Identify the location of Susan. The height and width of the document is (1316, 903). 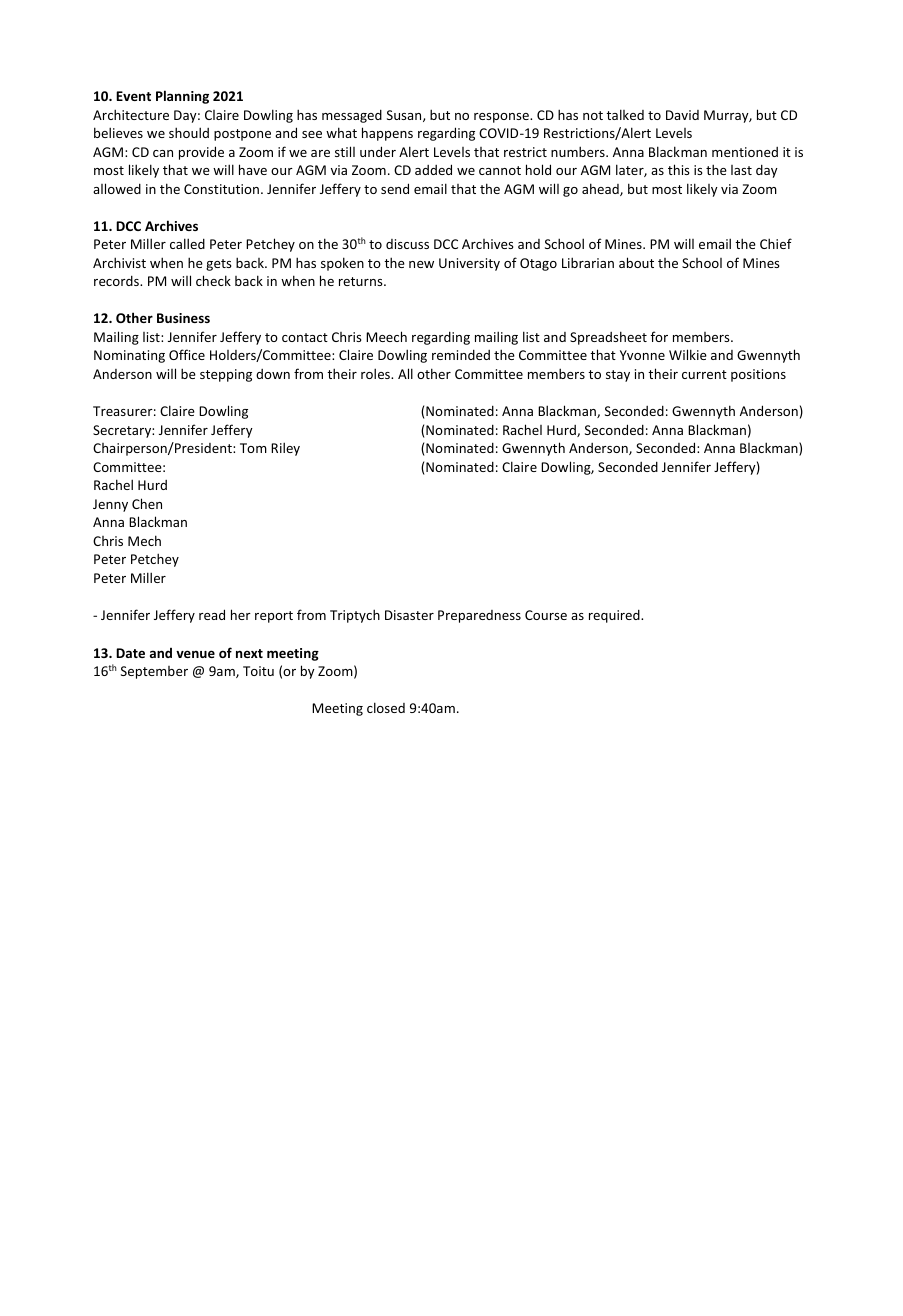
(405, 116).
